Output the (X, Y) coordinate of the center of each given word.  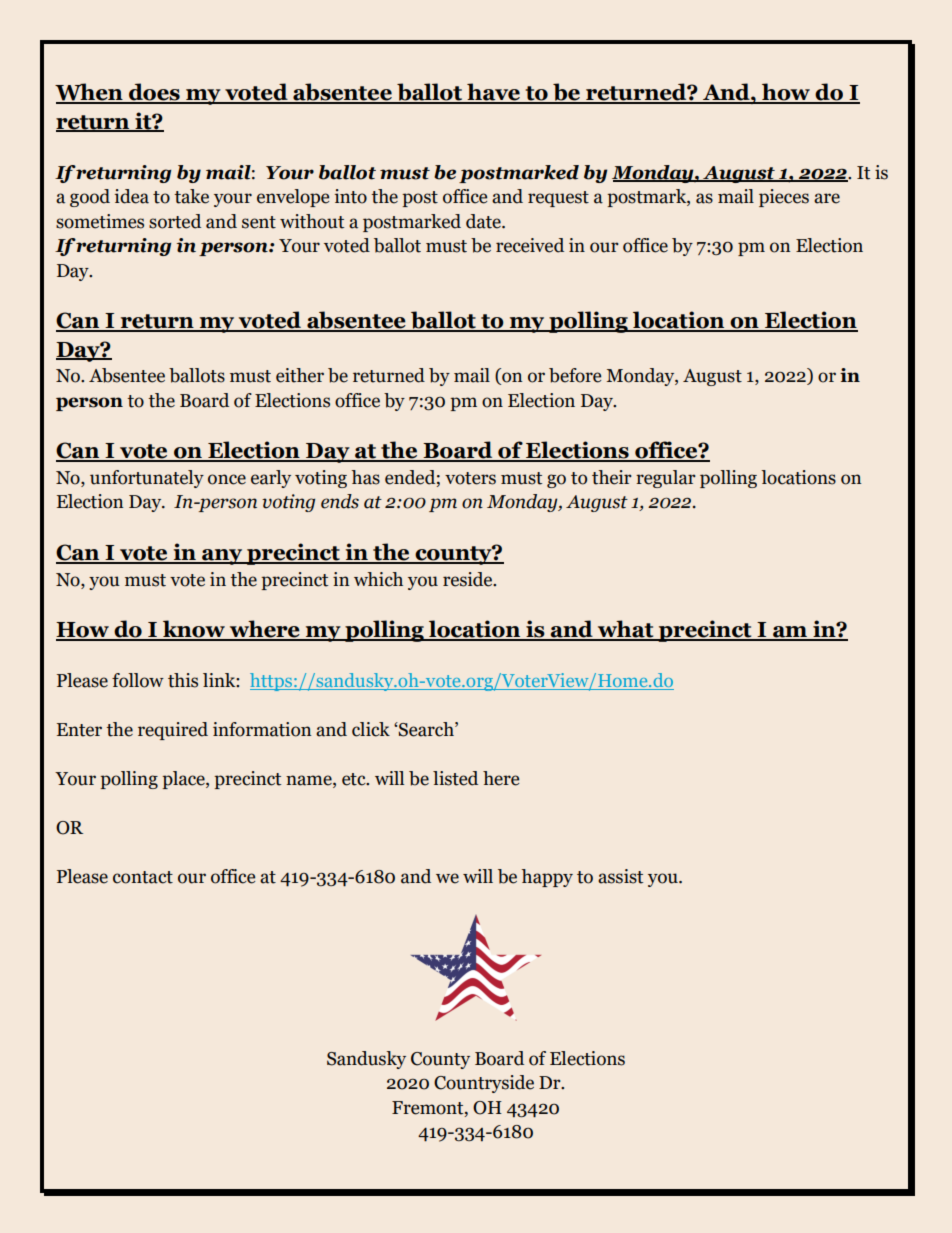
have (493, 93)
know (194, 630)
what (626, 630)
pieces (784, 198)
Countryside (484, 1084)
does (154, 93)
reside (469, 579)
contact (143, 877)
